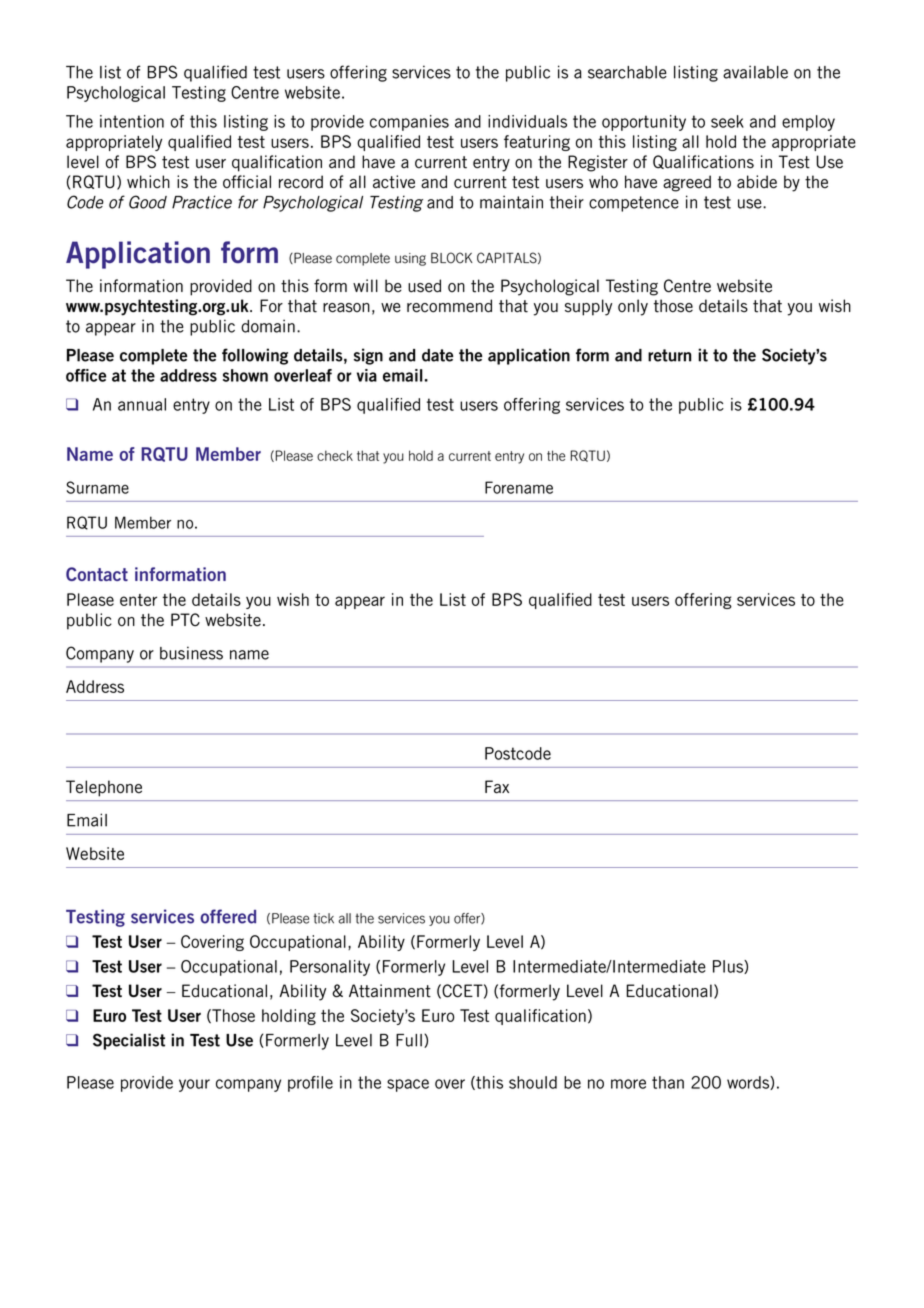  Describe the element at coordinates (194, 1085) in the screenshot. I see `your` at that location.
